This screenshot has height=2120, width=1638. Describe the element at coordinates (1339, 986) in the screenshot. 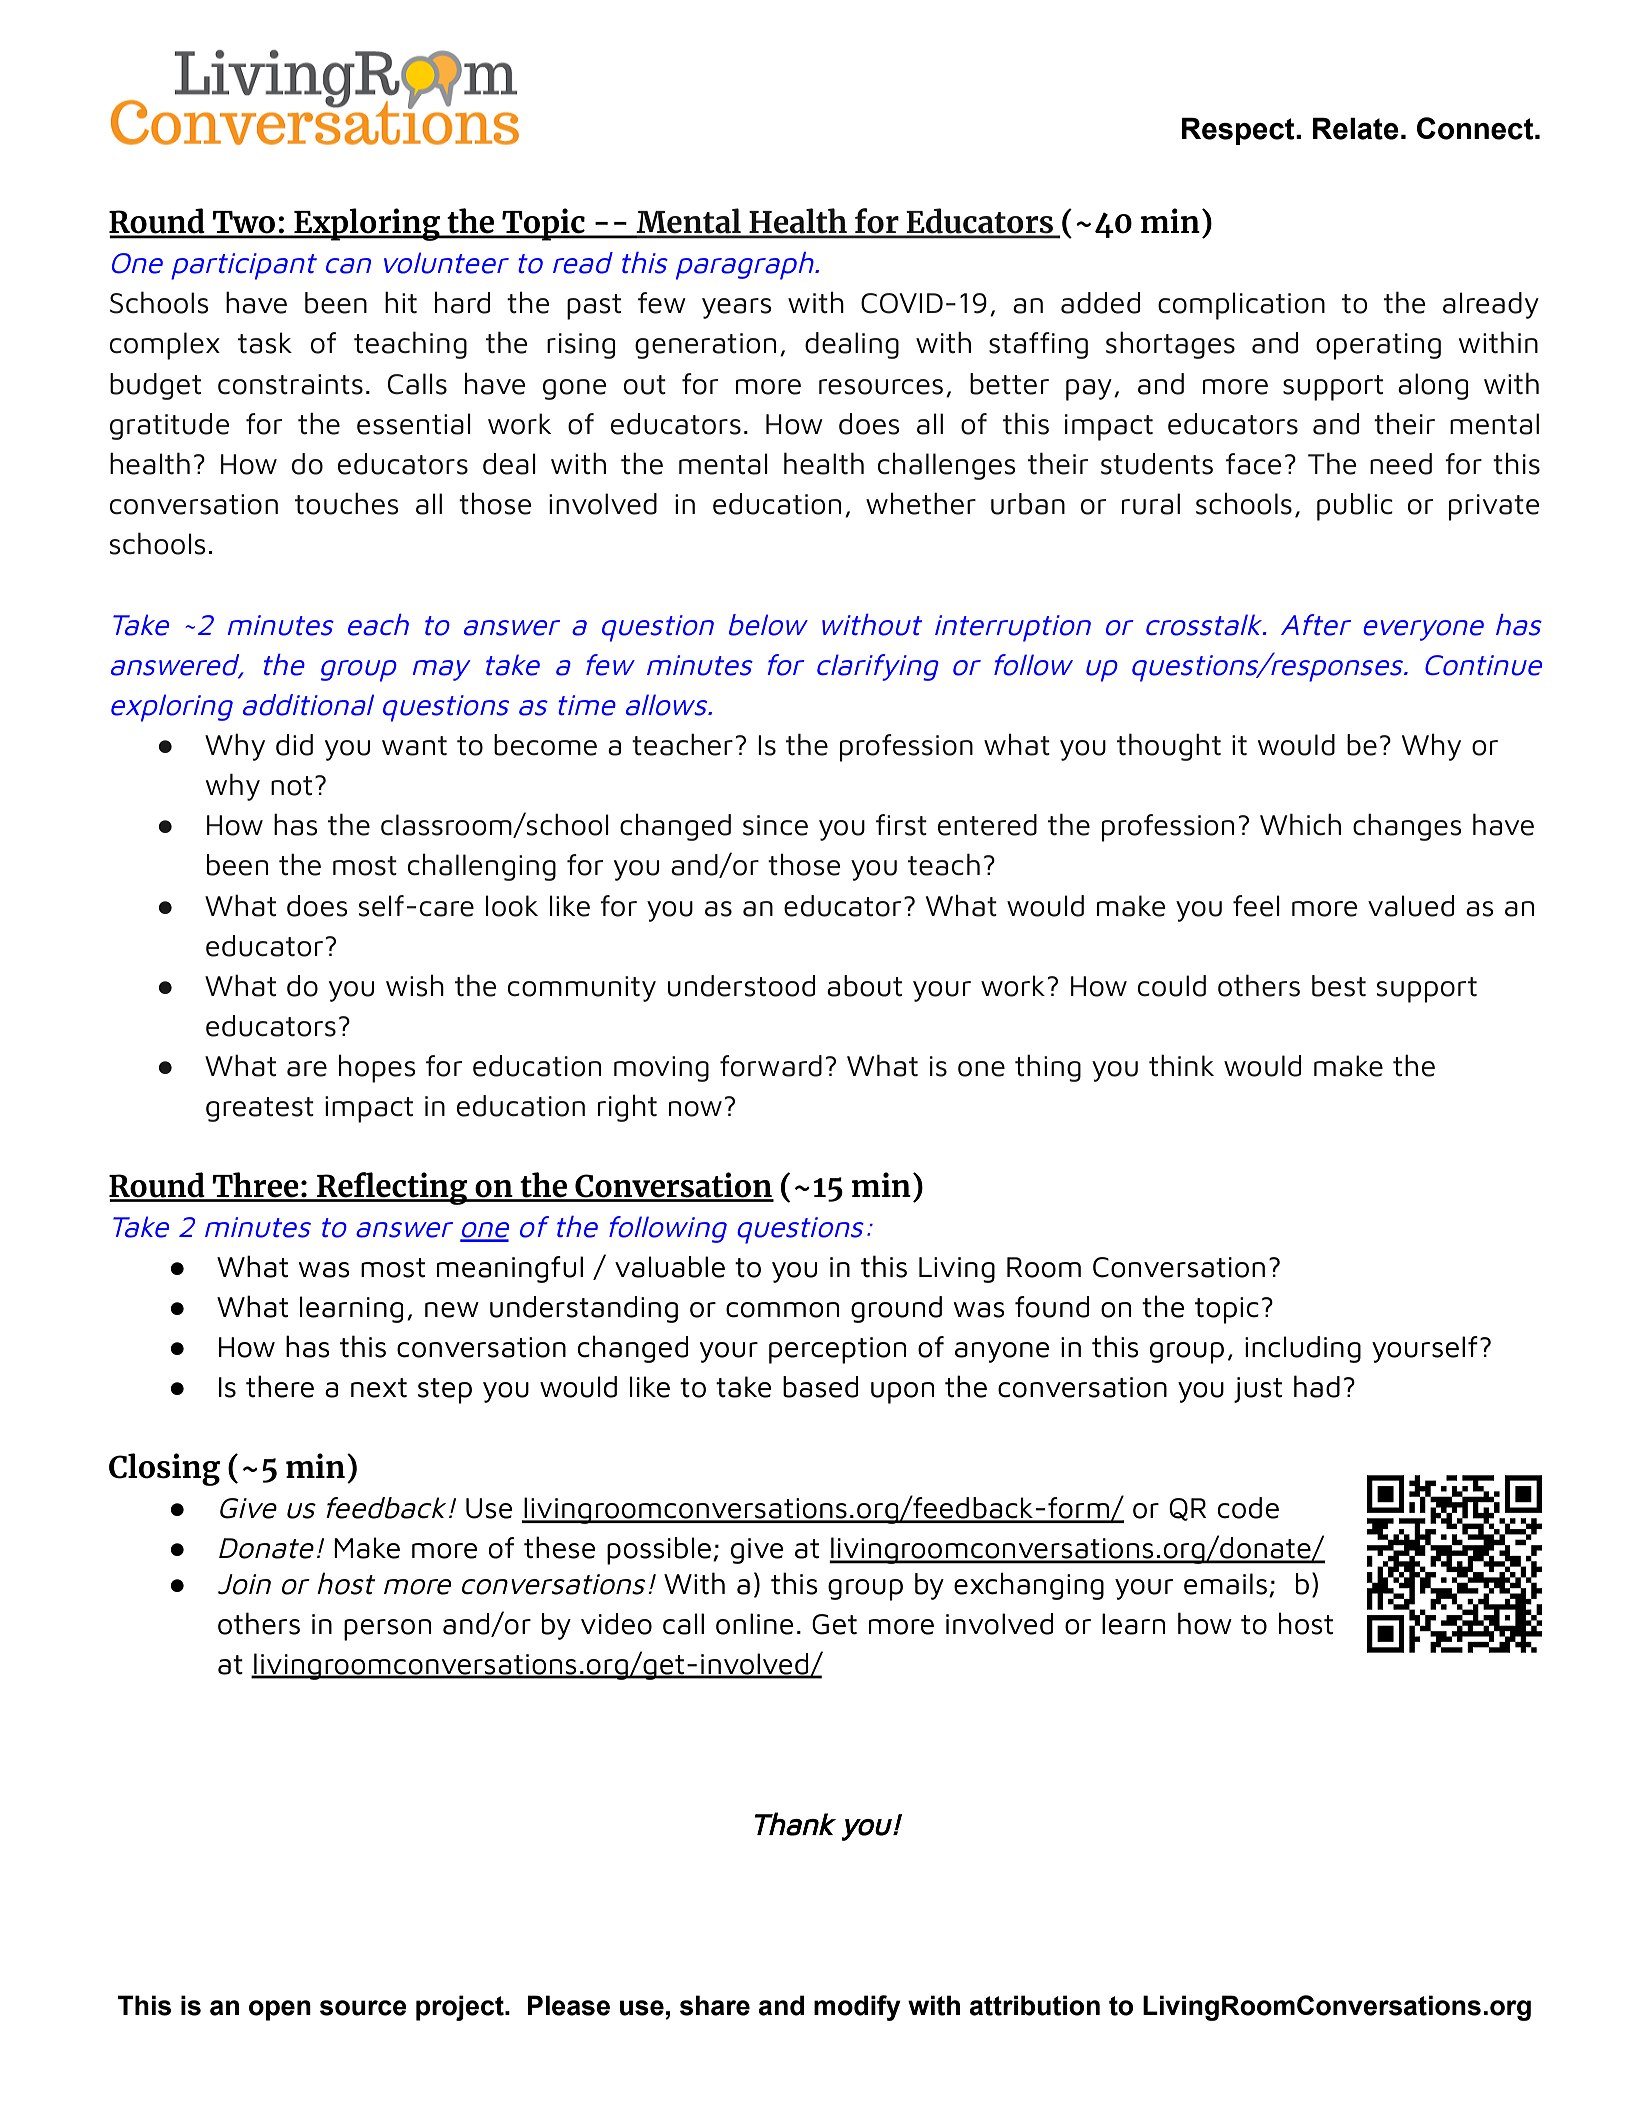

I see `best` at that location.
